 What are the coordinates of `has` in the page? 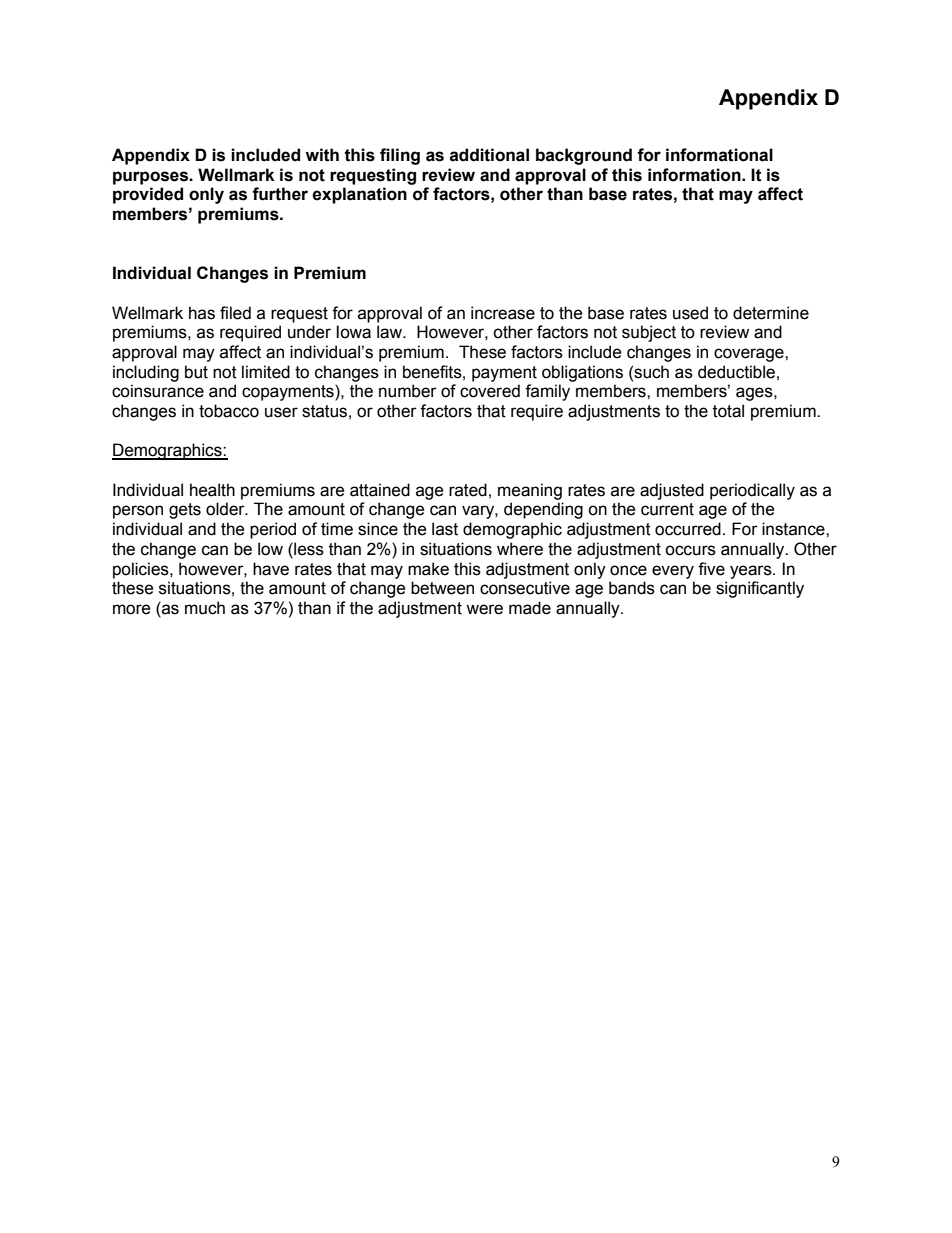 It's located at (202, 313).
